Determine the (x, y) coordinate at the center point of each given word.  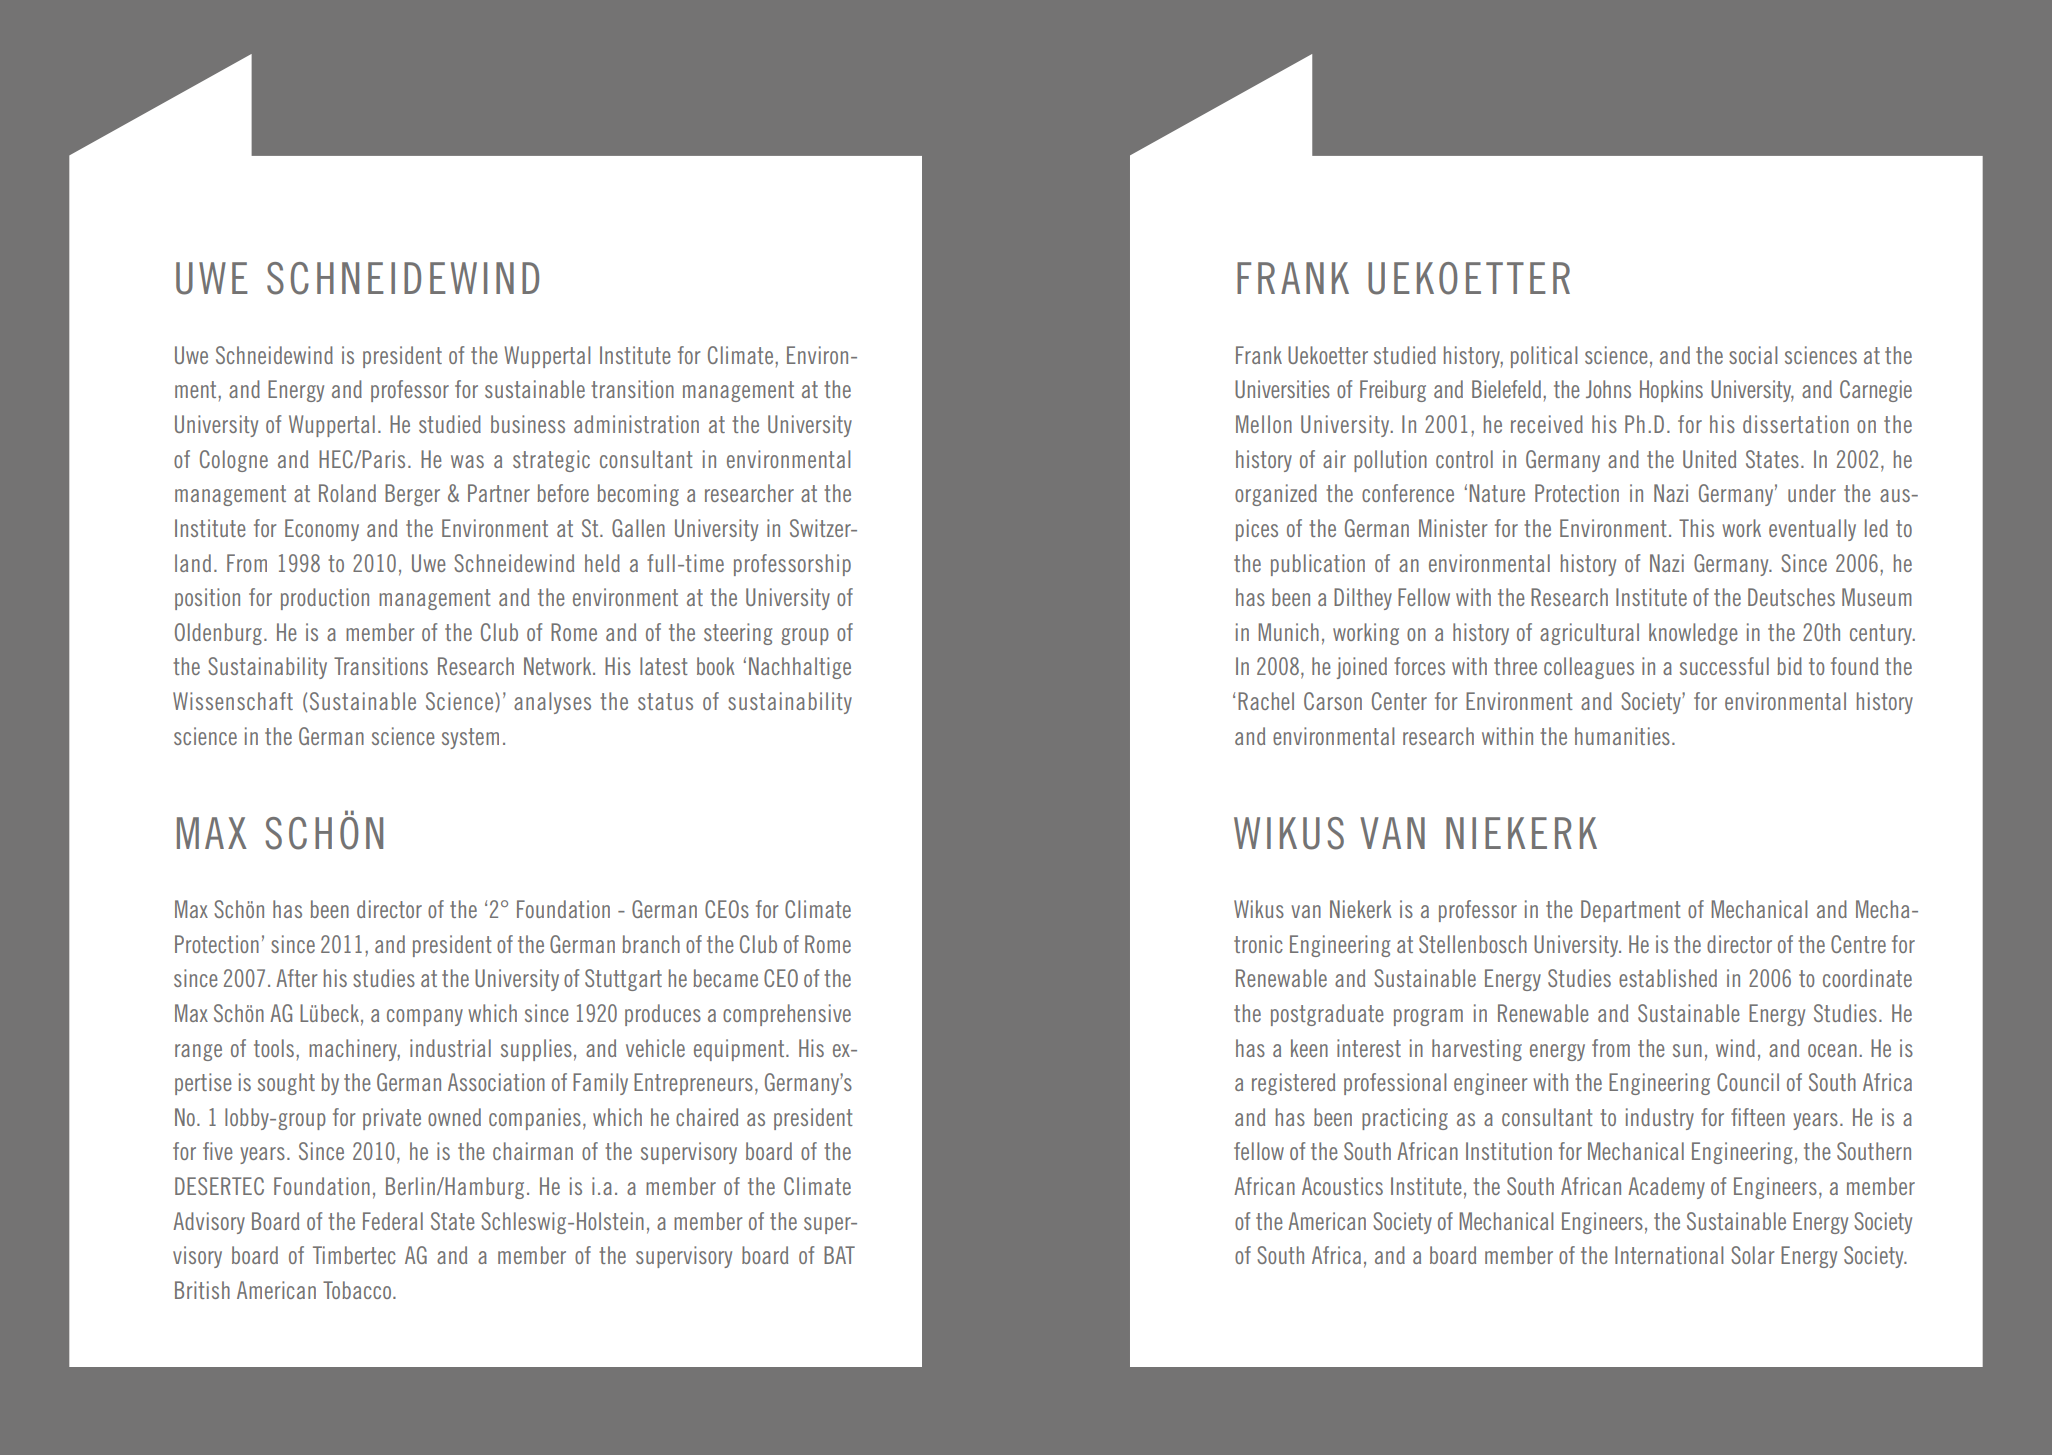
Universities (1282, 389)
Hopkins (1671, 391)
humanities (1622, 736)
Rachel (1266, 701)
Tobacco (357, 1290)
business (528, 424)
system (470, 738)
